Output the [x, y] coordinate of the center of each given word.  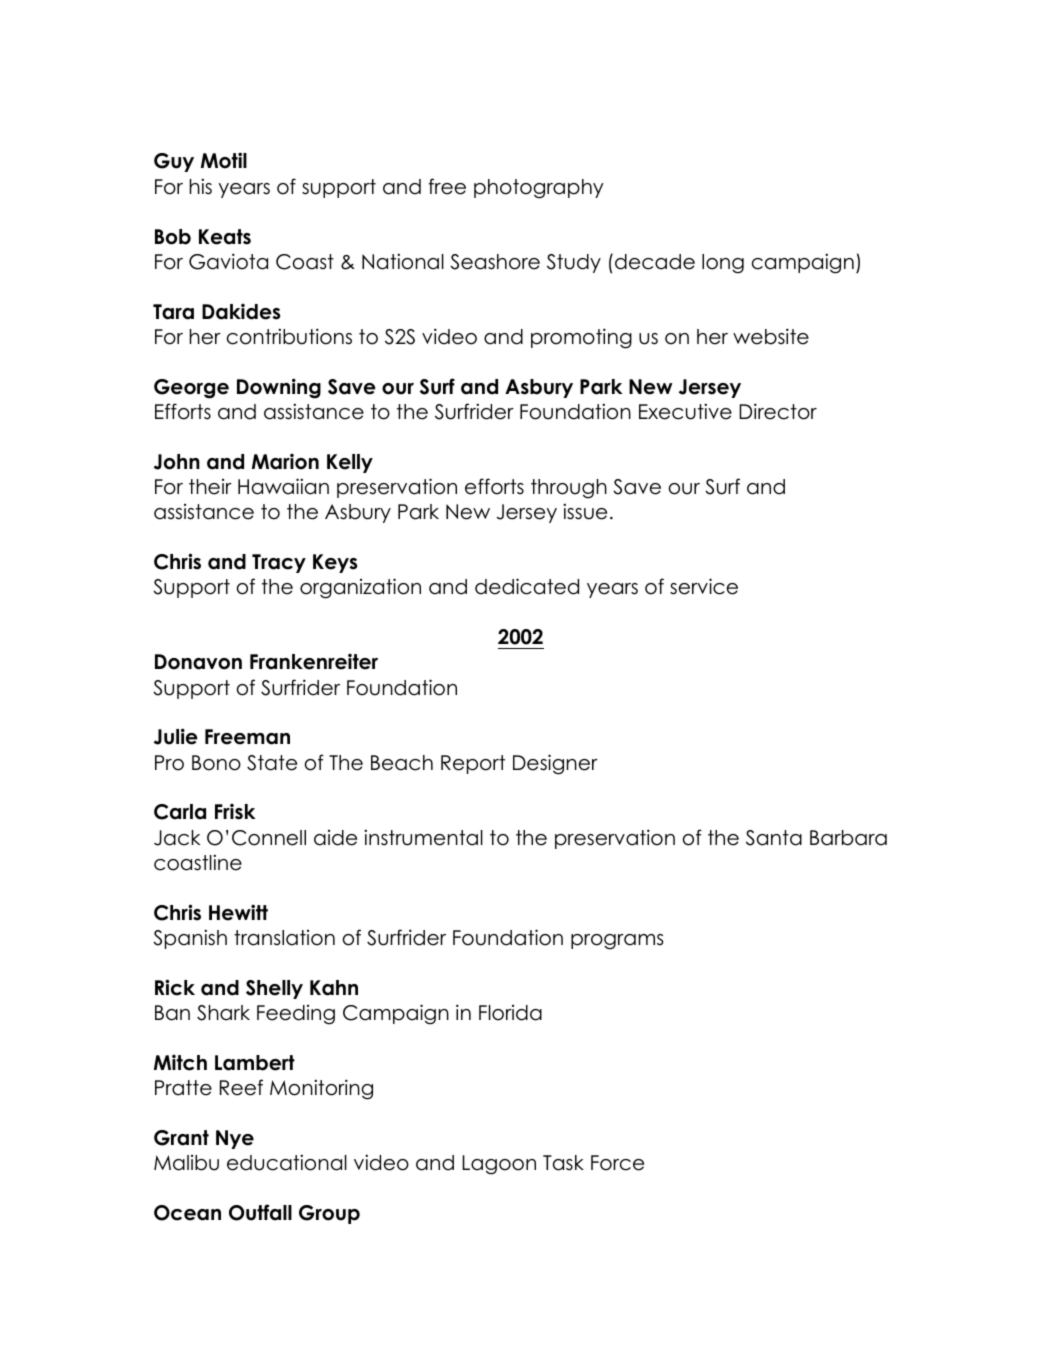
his [201, 186]
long [723, 264]
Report [473, 764]
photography [539, 189]
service [704, 586]
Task [563, 1163]
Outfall [260, 1212]
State [272, 763]
